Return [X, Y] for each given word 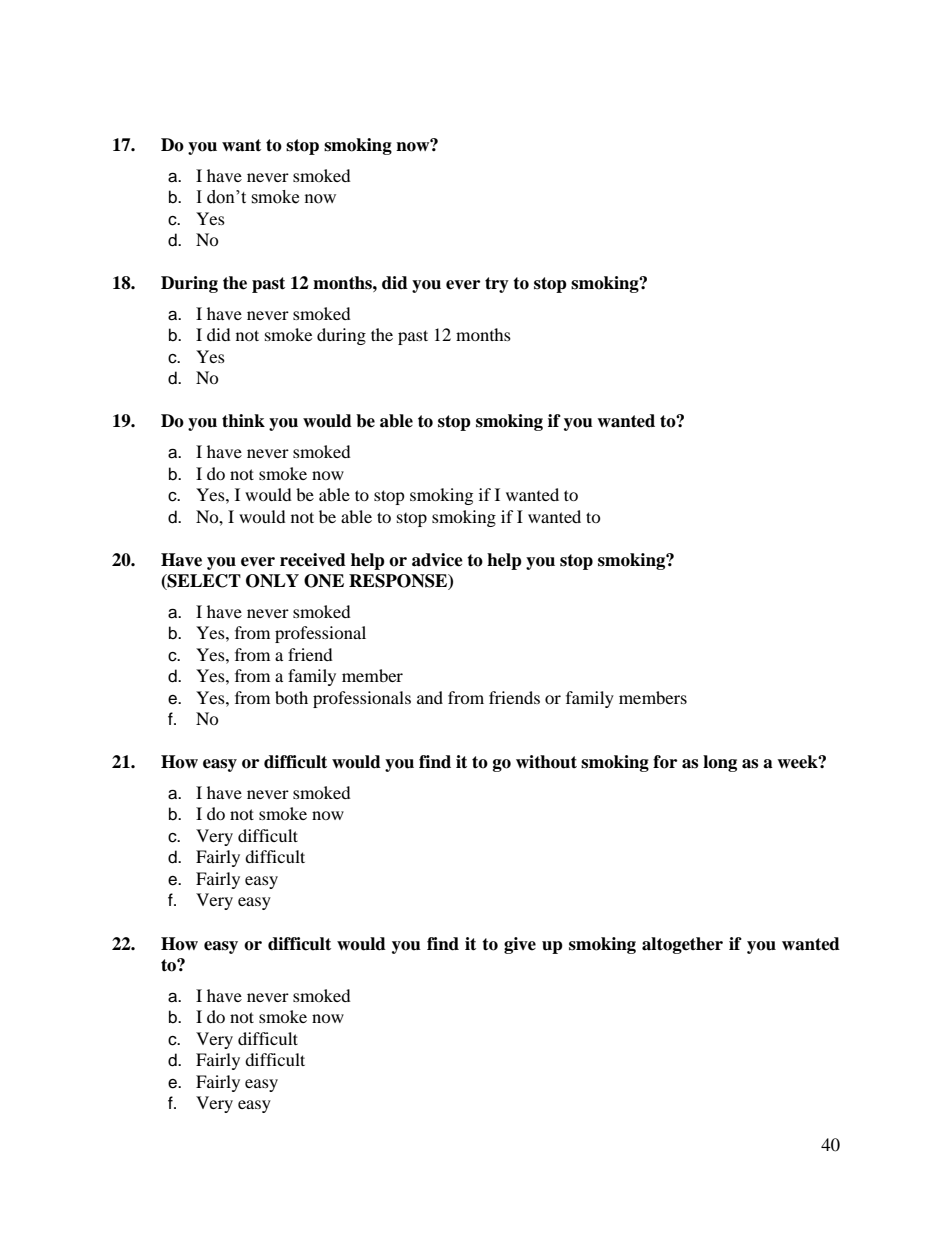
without [546, 762]
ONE [324, 581]
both [291, 697]
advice [437, 560]
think [243, 421]
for [665, 762]
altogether [682, 945]
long [720, 763]
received [313, 560]
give [520, 945]
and [430, 697]
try [497, 285]
